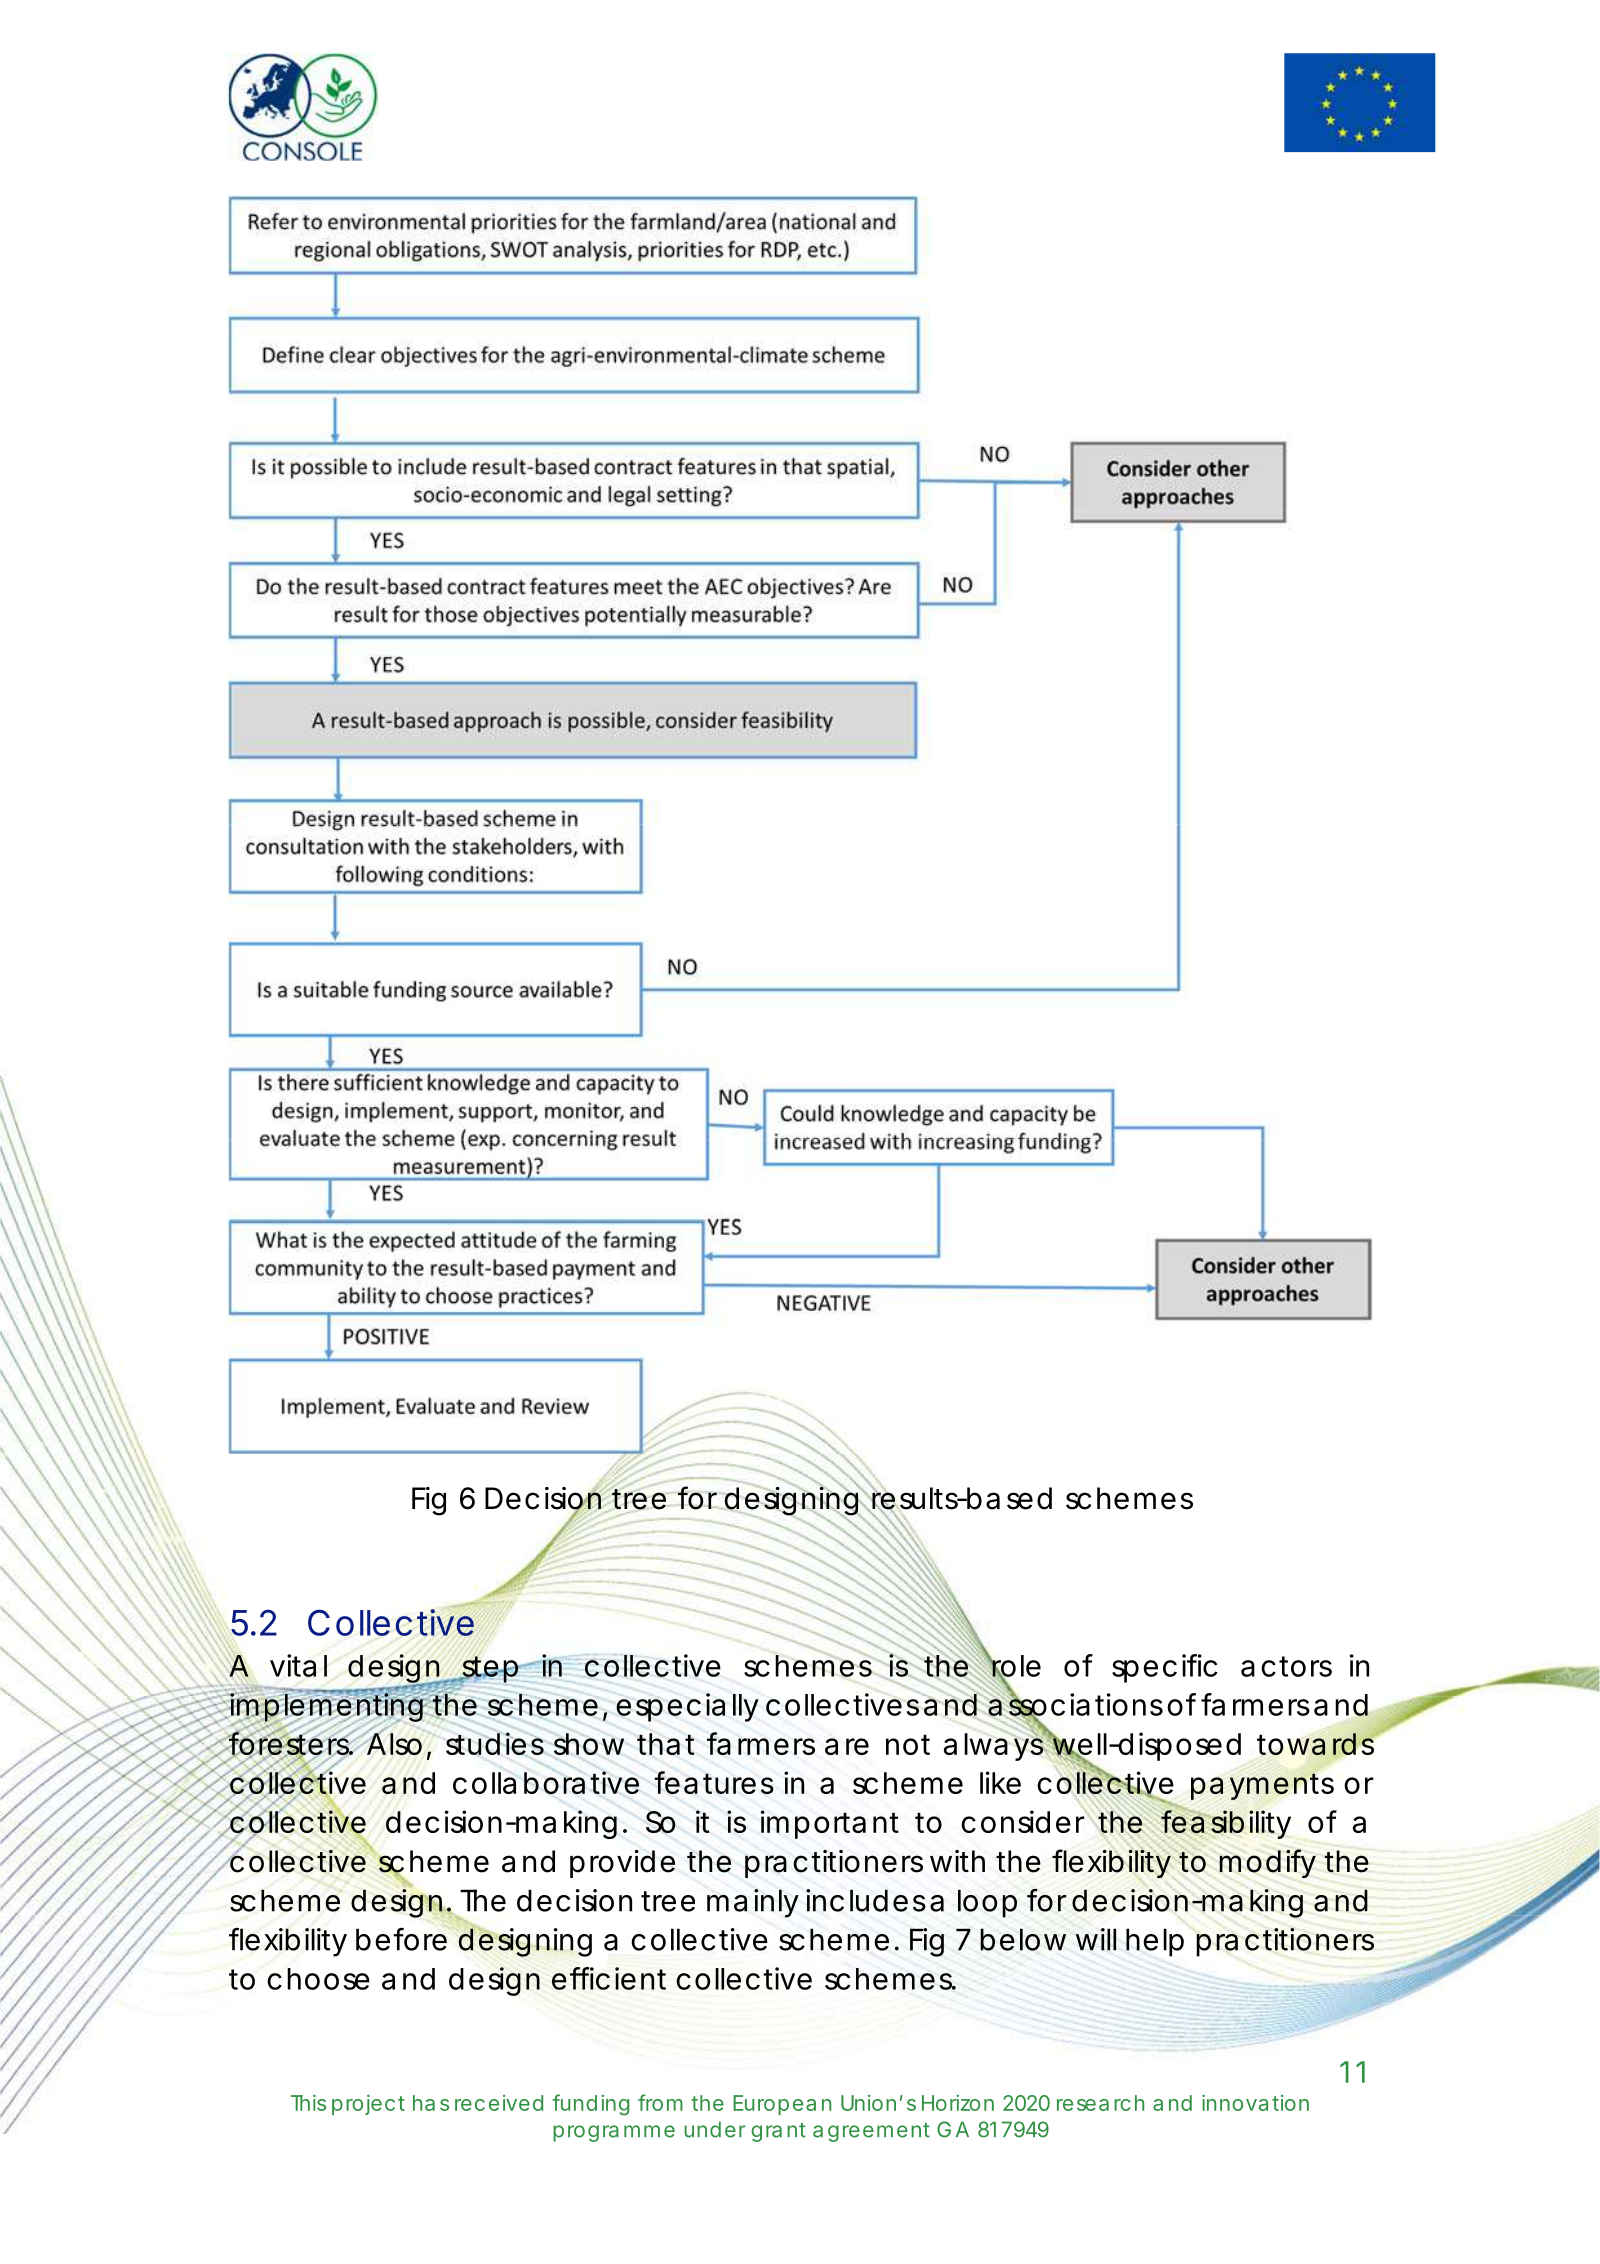 The image size is (1600, 2264). I want to click on modify, so click(1267, 1863).
